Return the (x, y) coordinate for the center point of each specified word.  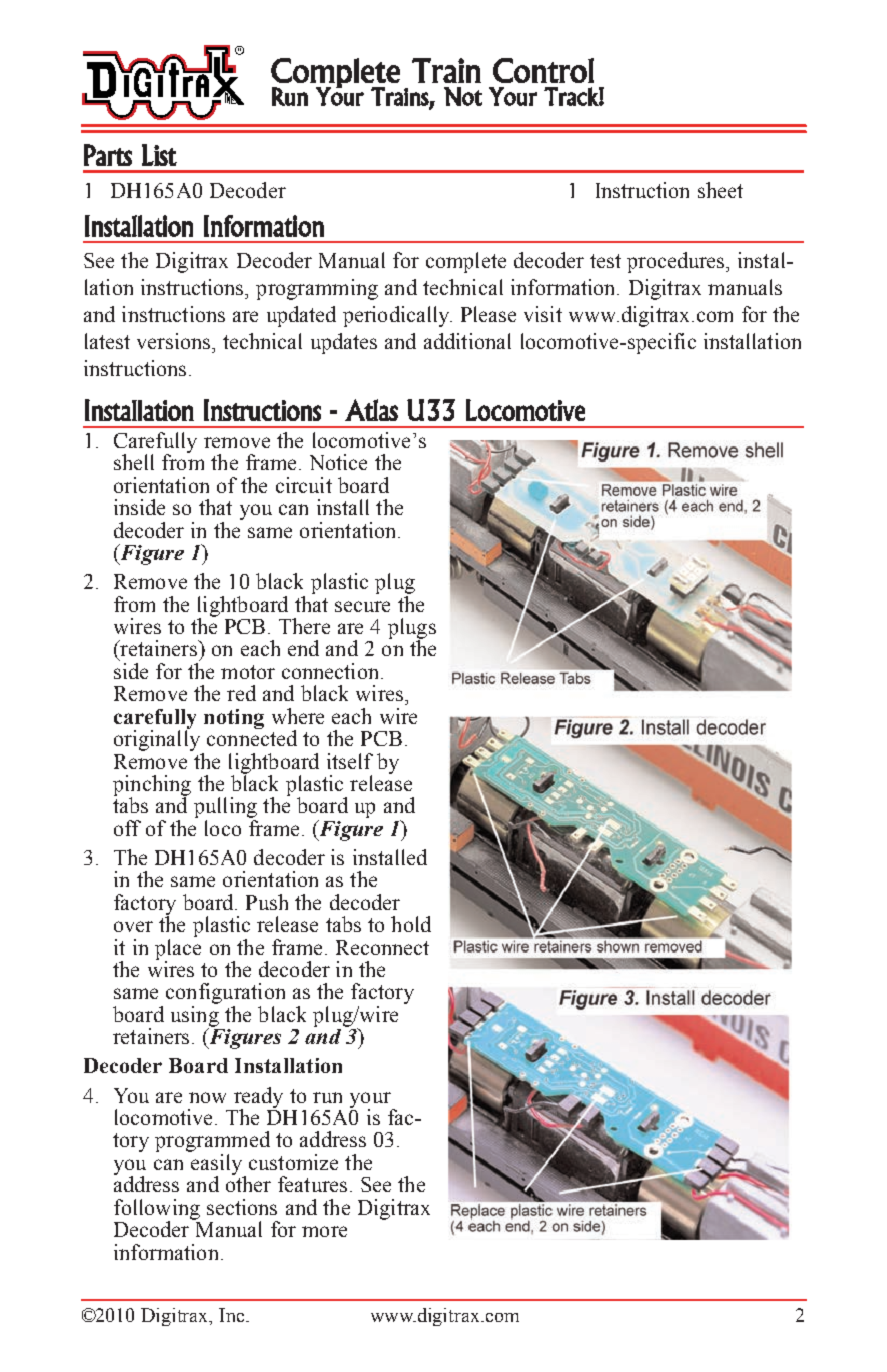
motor (248, 672)
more (324, 1231)
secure (362, 606)
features (312, 1184)
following (157, 1210)
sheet (720, 190)
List (159, 155)
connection (330, 671)
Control (543, 70)
